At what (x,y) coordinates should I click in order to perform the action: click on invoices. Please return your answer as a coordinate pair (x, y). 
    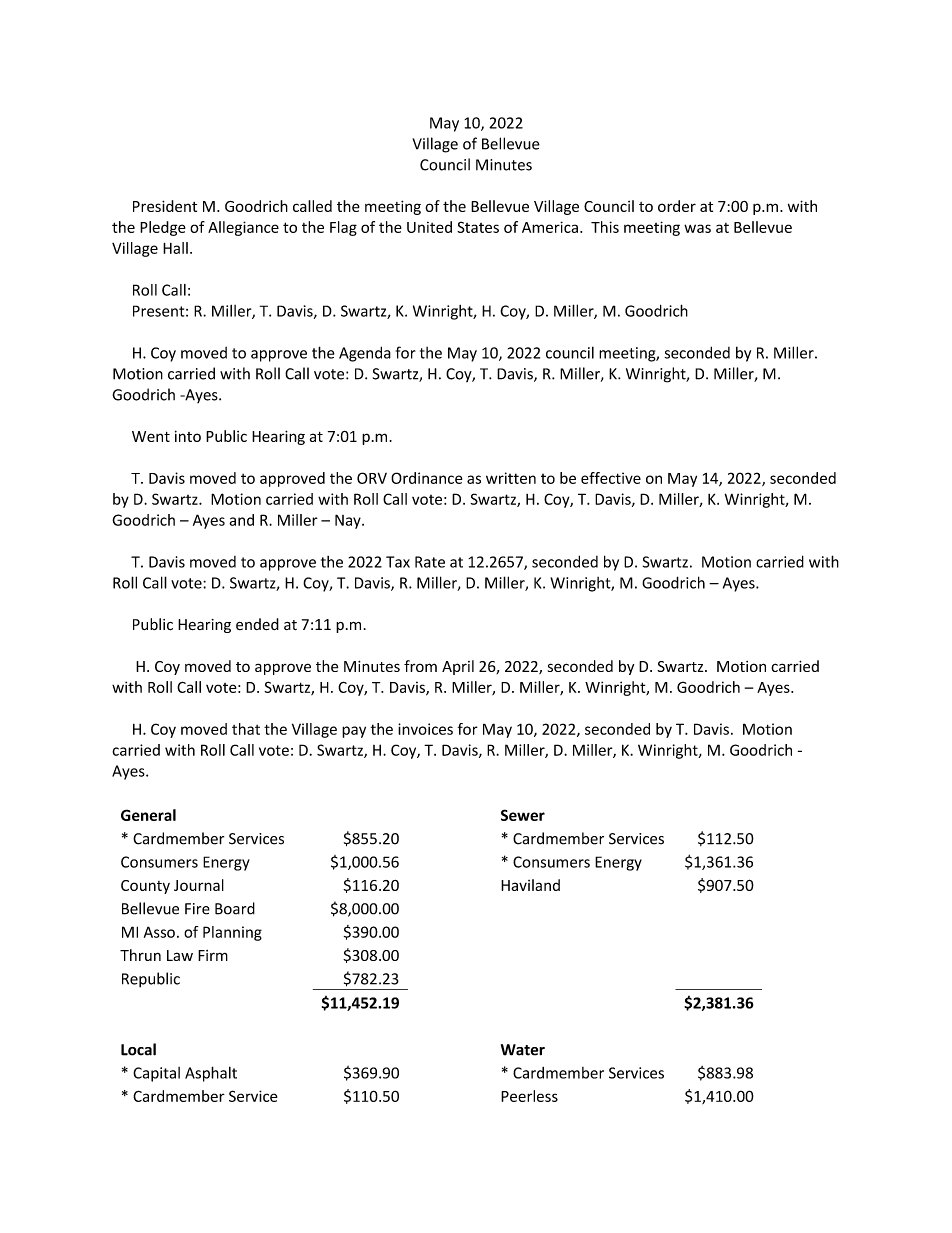
    Looking at the image, I should click on (425, 729).
